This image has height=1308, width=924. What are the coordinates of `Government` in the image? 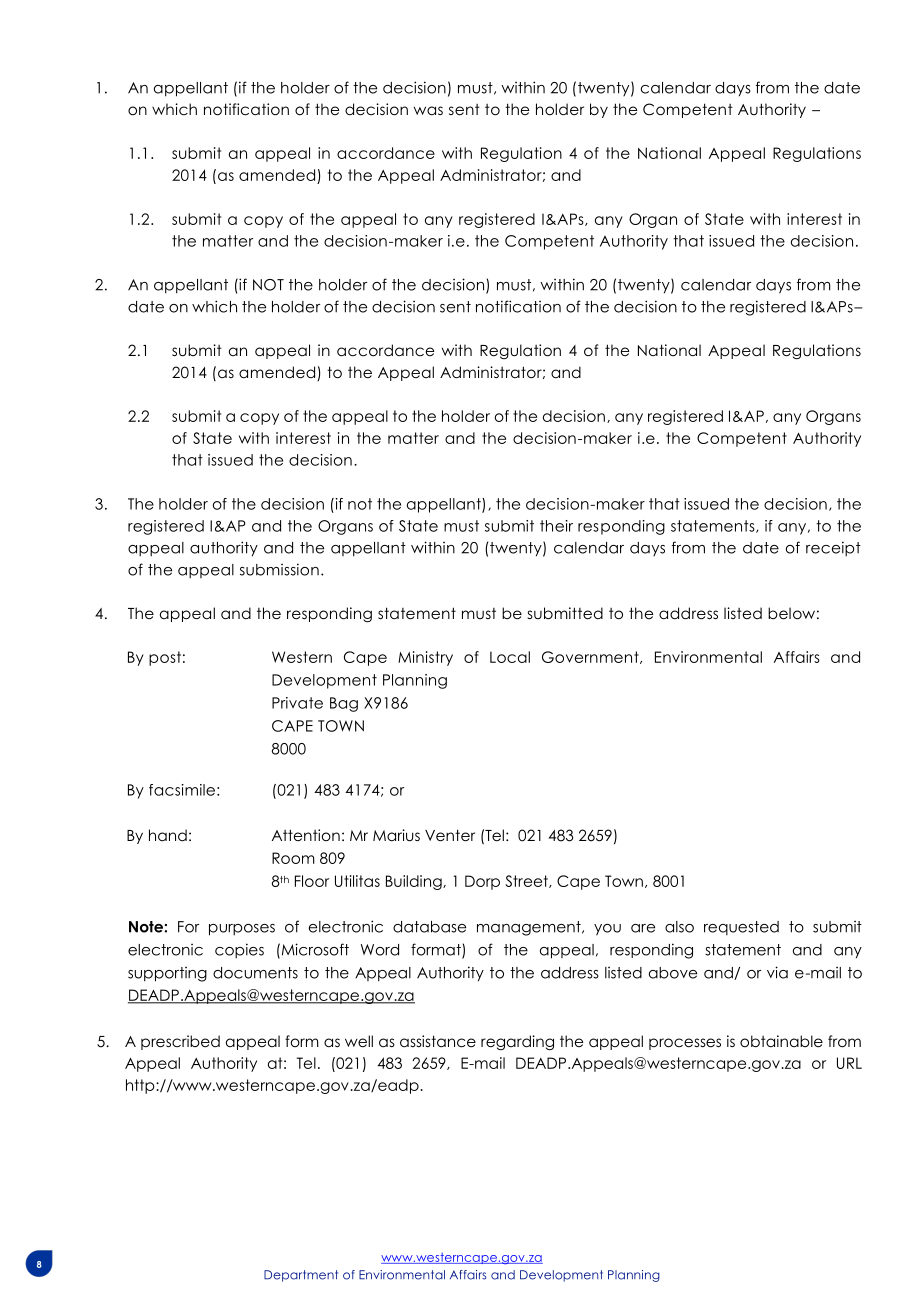 It's located at (591, 657).
